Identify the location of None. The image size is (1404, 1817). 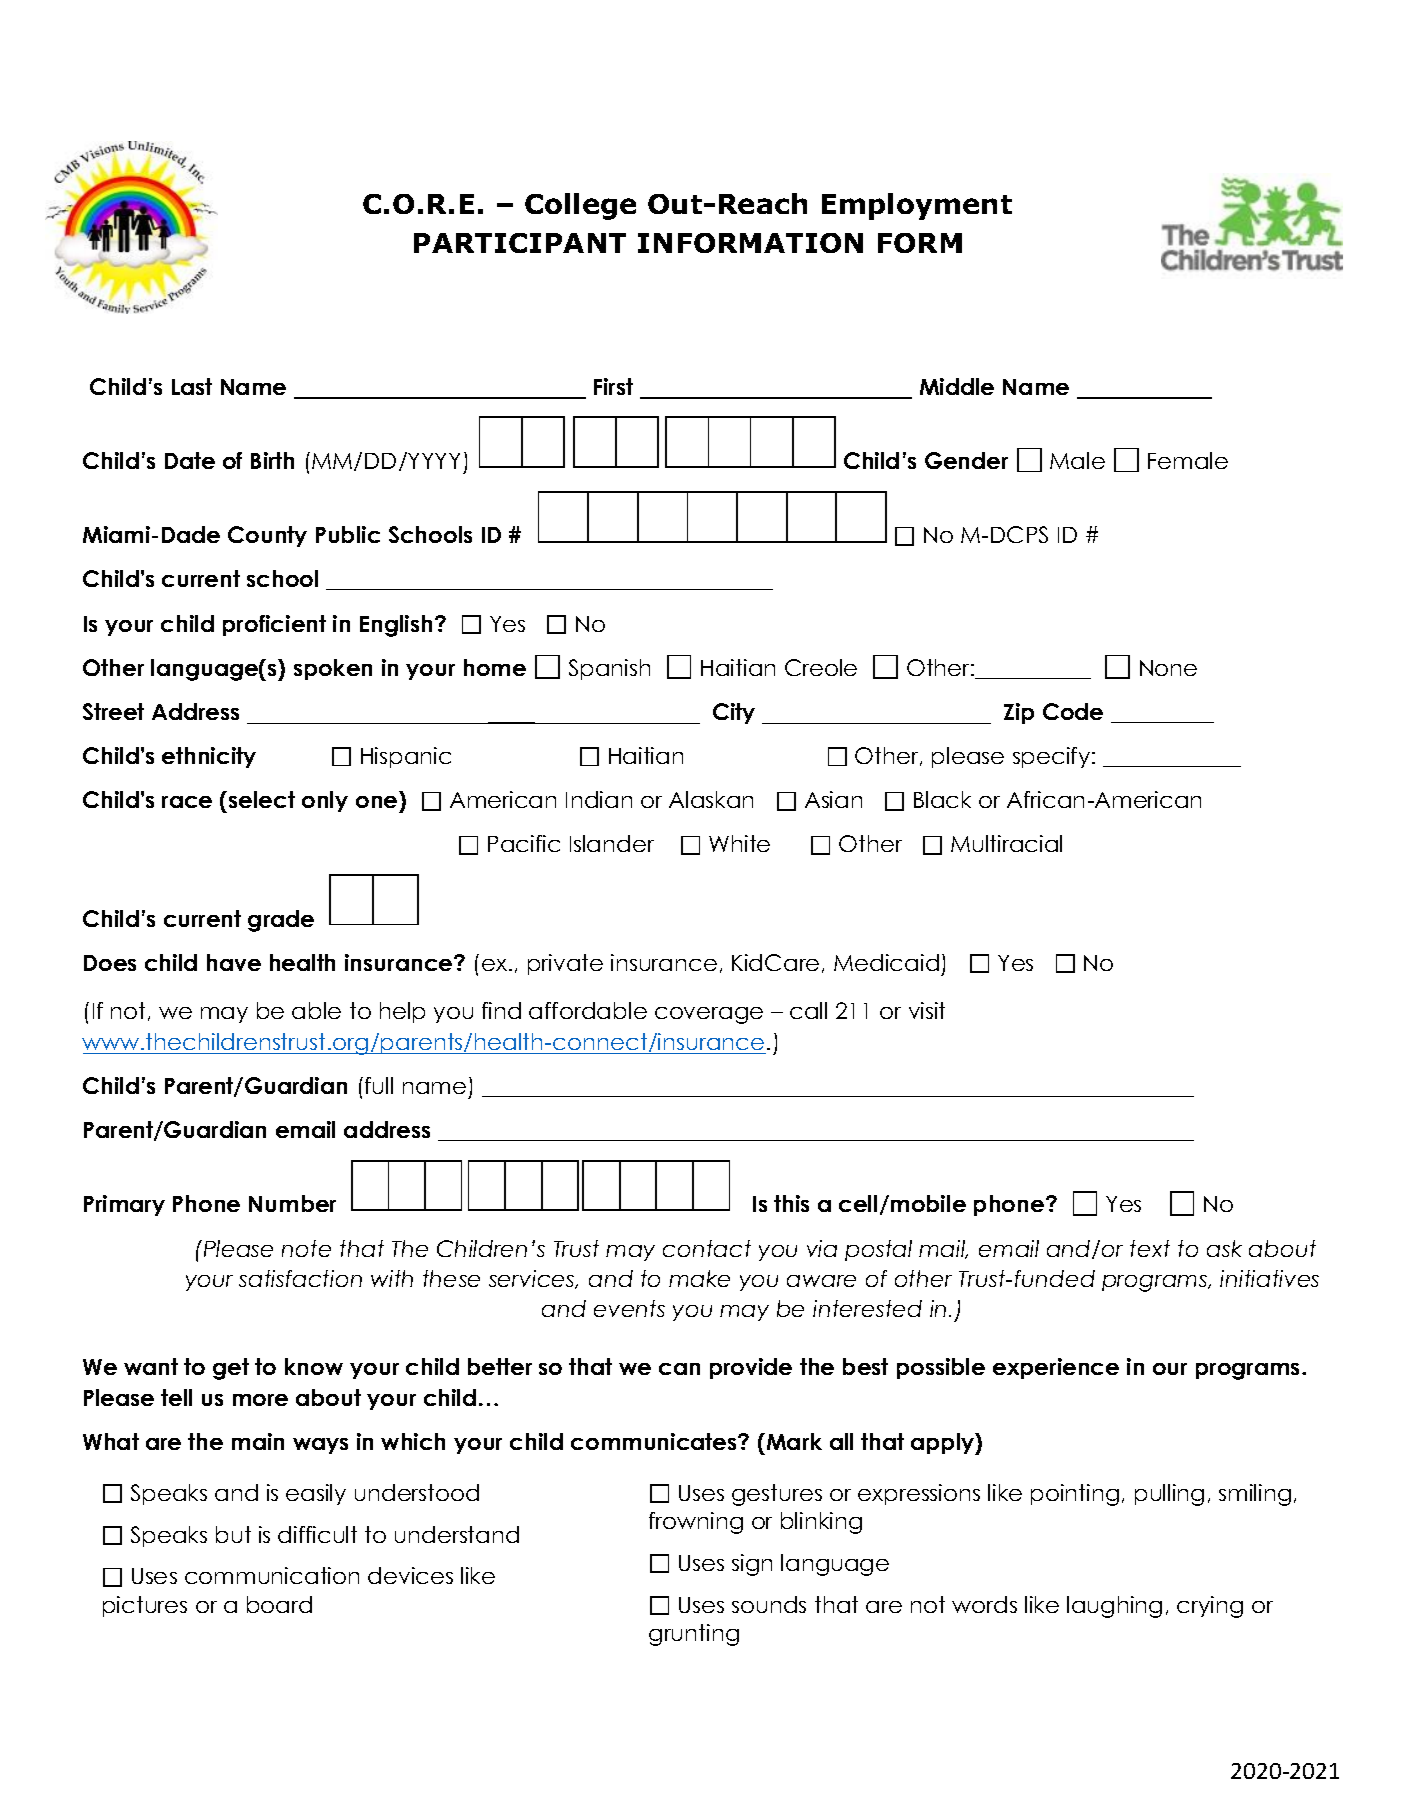
(1168, 668).
